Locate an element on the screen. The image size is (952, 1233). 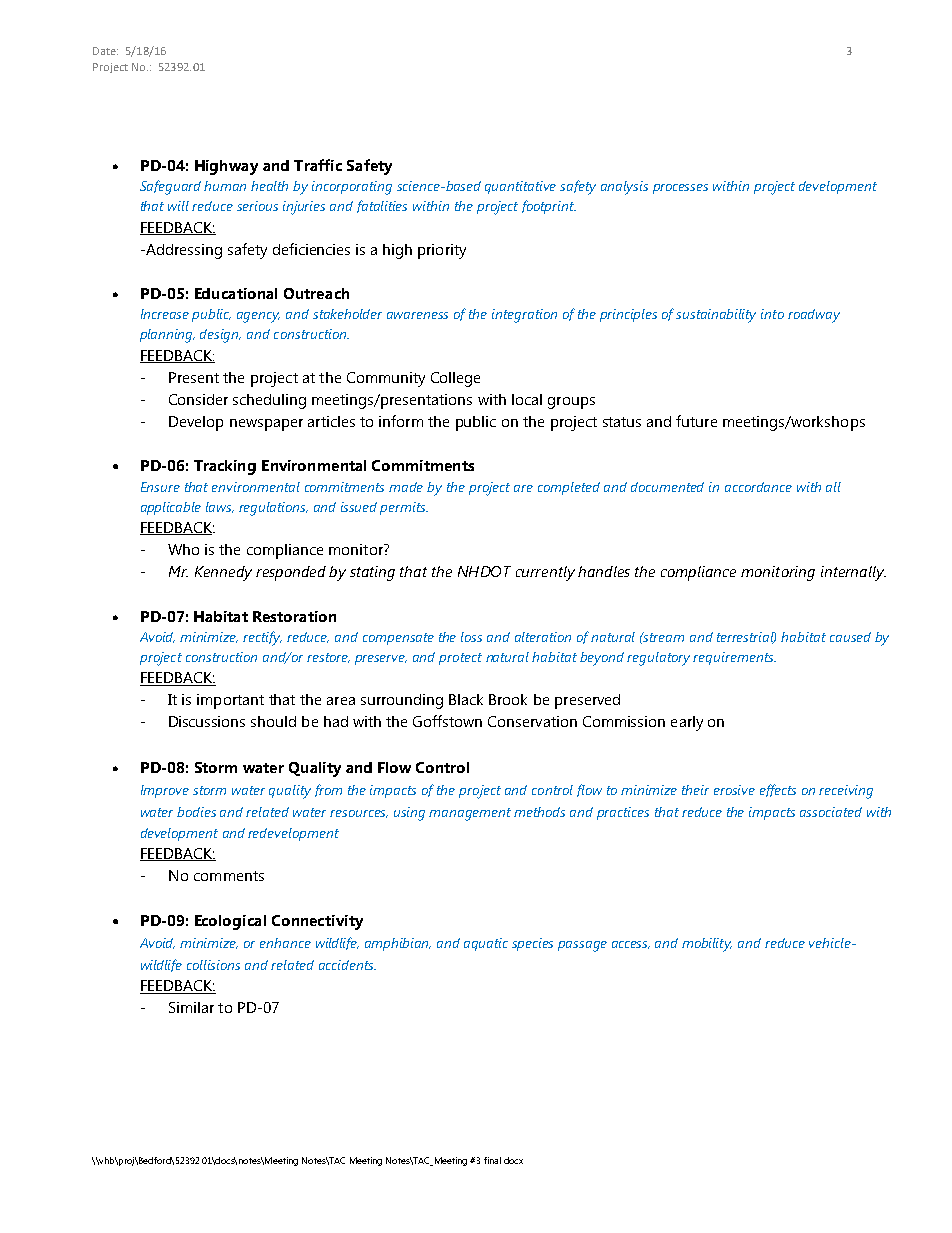
Similar is located at coordinates (191, 1007).
